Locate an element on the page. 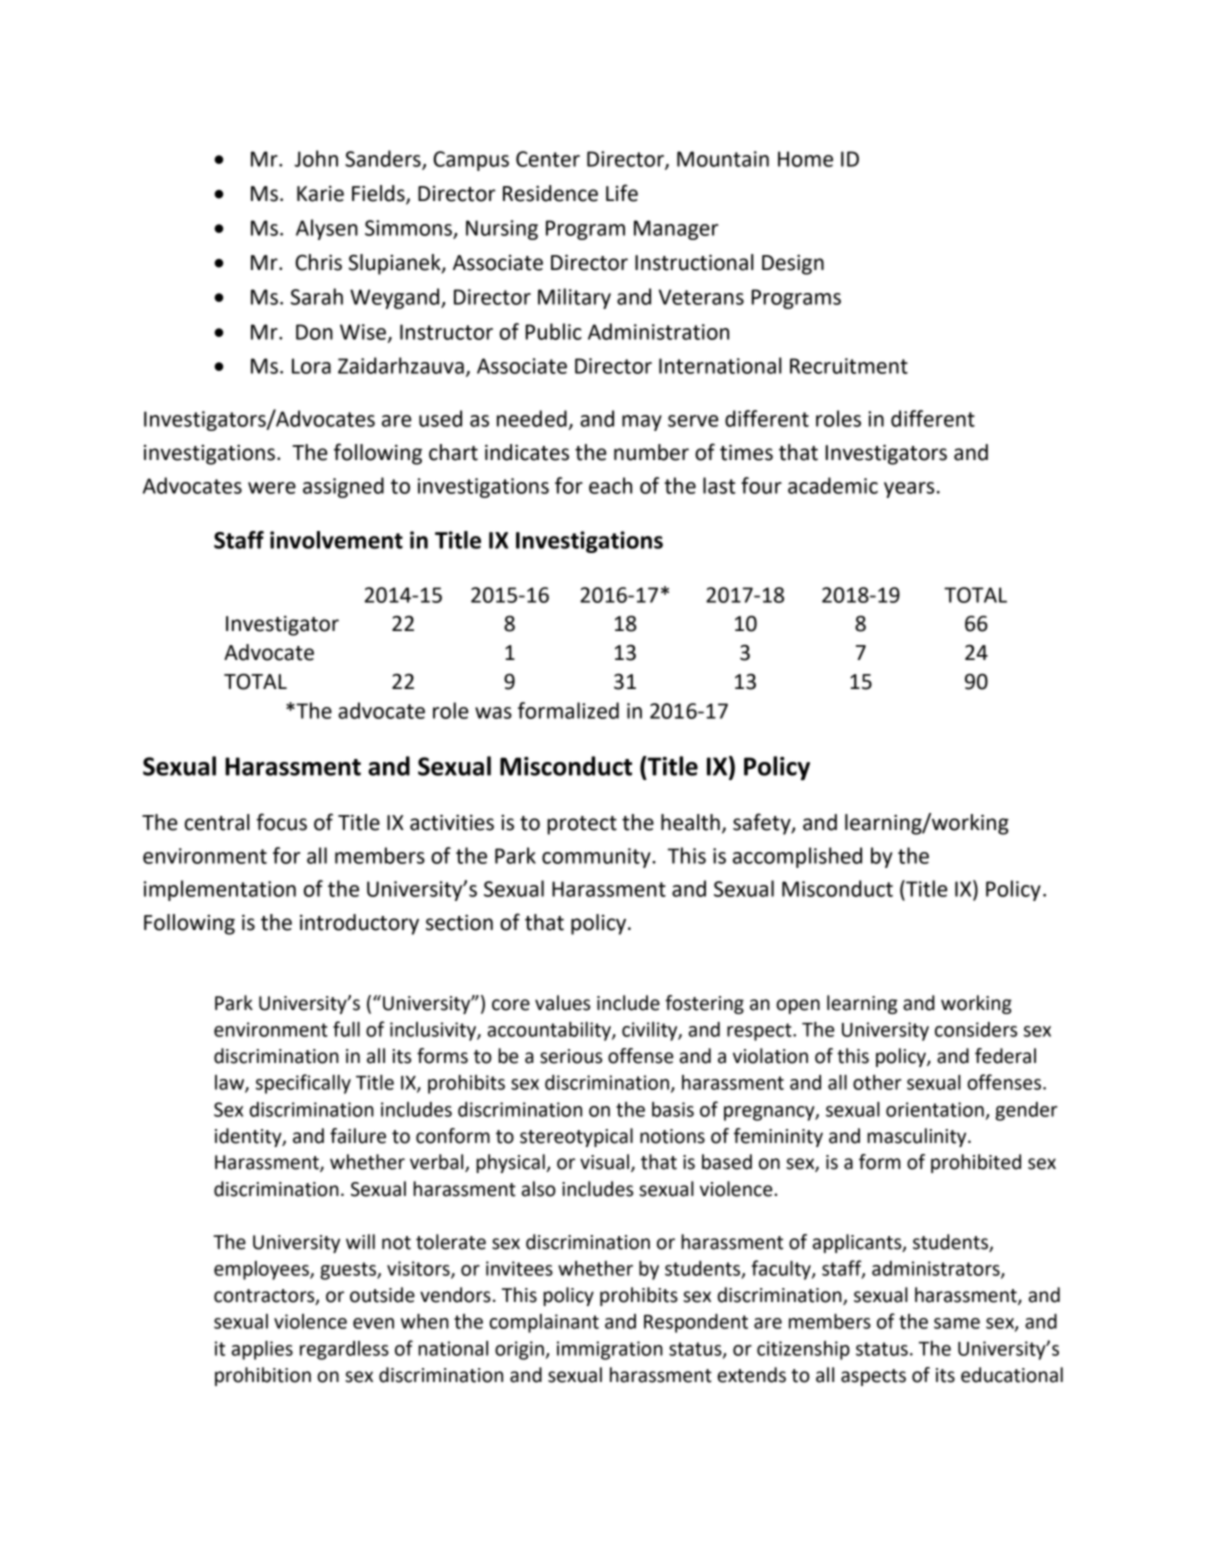  was is located at coordinates (493, 713).
